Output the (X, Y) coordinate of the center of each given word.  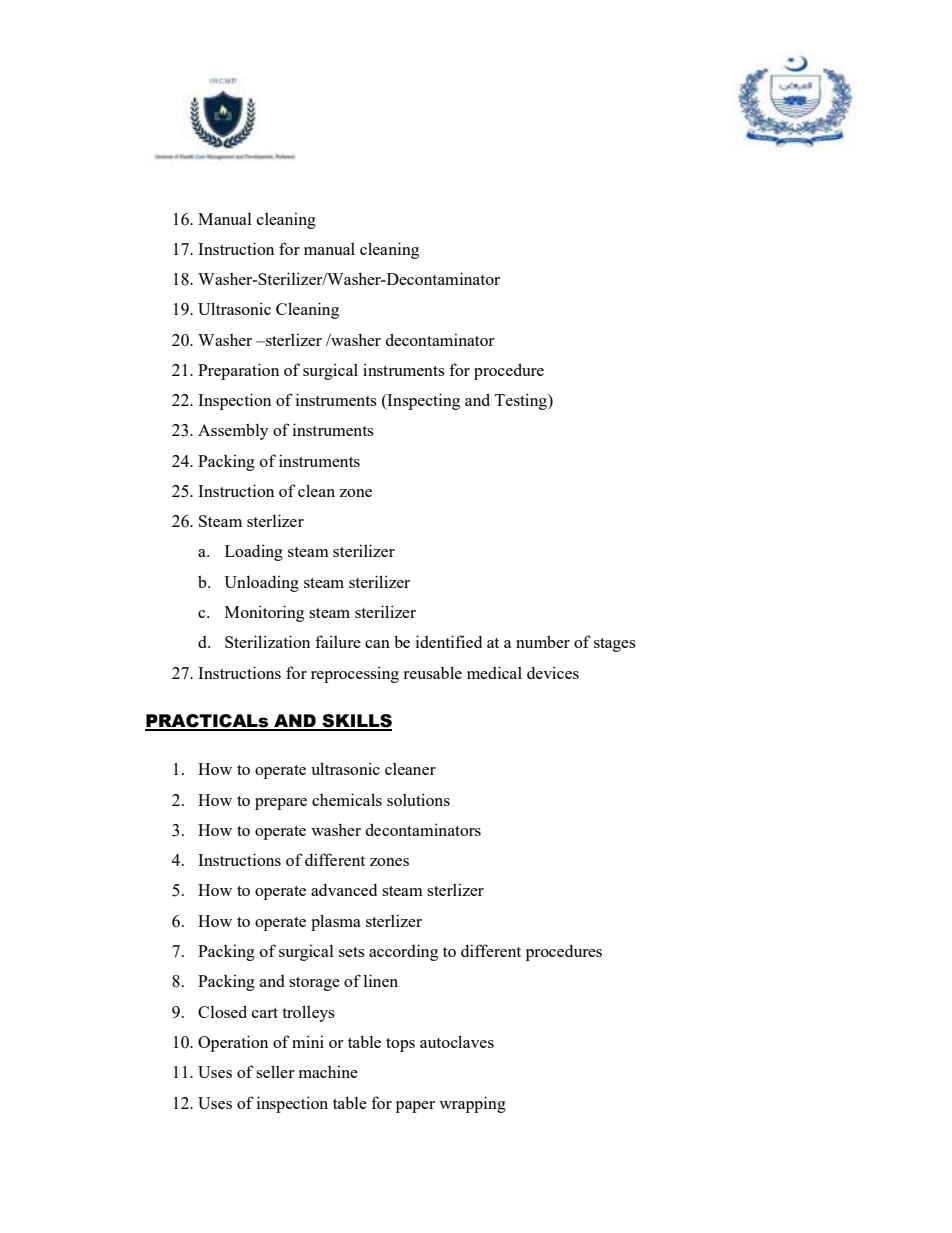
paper (415, 1107)
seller (275, 1071)
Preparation (238, 371)
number (543, 641)
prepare (281, 804)
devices (553, 672)
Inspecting (422, 401)
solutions (418, 799)
